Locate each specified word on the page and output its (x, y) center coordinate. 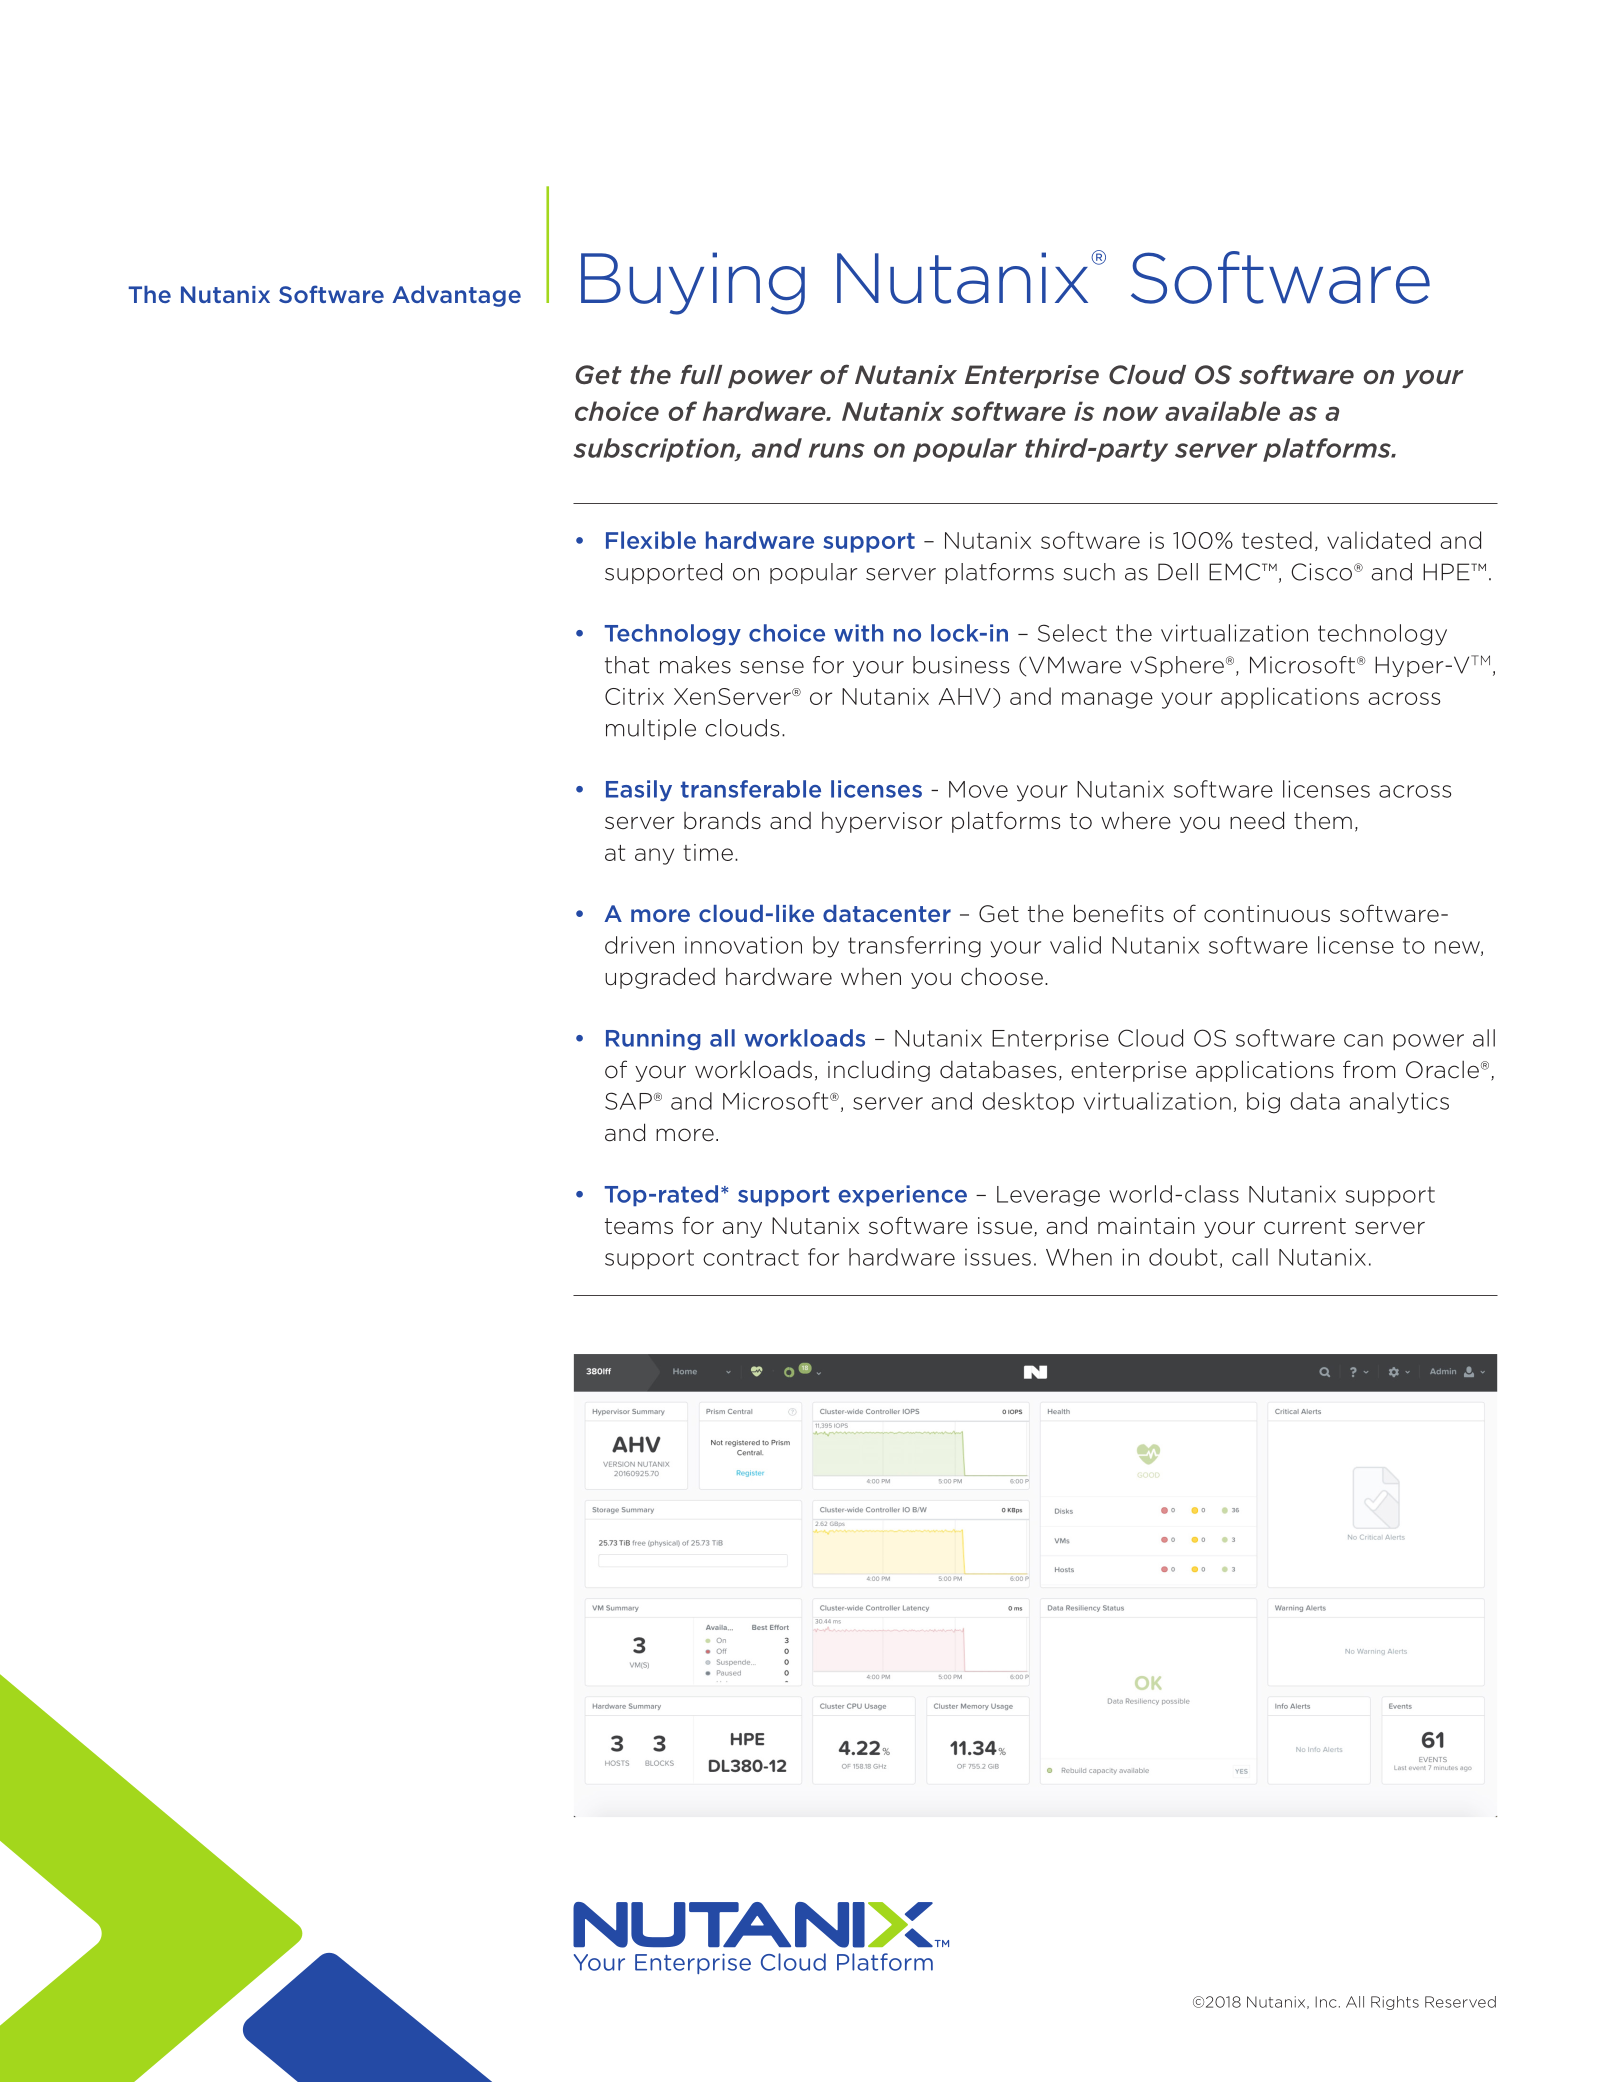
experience (902, 1195)
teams (639, 1226)
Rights (1395, 2003)
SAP (628, 1101)
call (1250, 1257)
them (1323, 820)
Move (978, 789)
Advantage (456, 296)
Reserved (1460, 2002)
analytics (1399, 1103)
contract (751, 1257)
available (1222, 411)
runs (837, 450)
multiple (651, 729)
